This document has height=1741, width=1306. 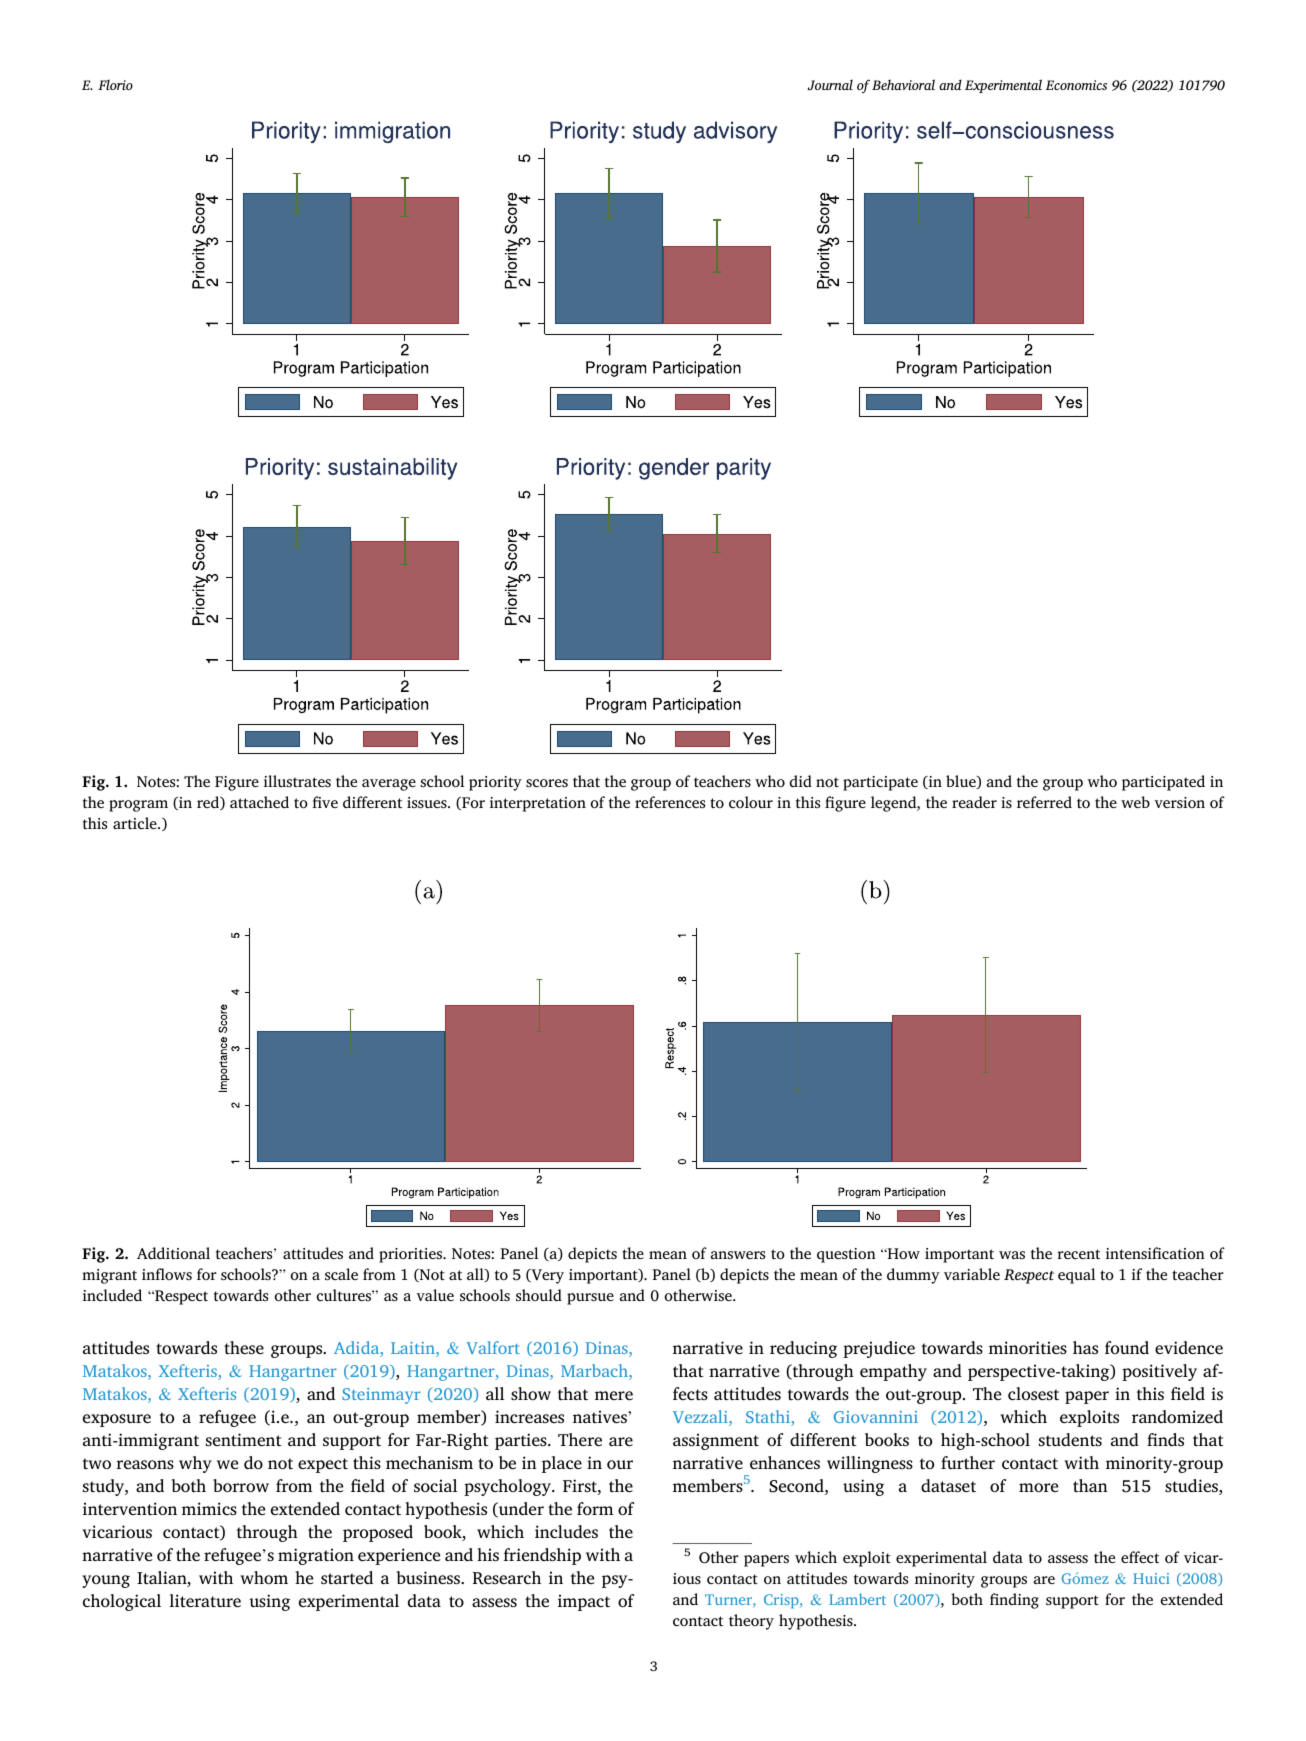 What do you see at coordinates (259, 802) in the document?
I see `attached` at bounding box center [259, 802].
